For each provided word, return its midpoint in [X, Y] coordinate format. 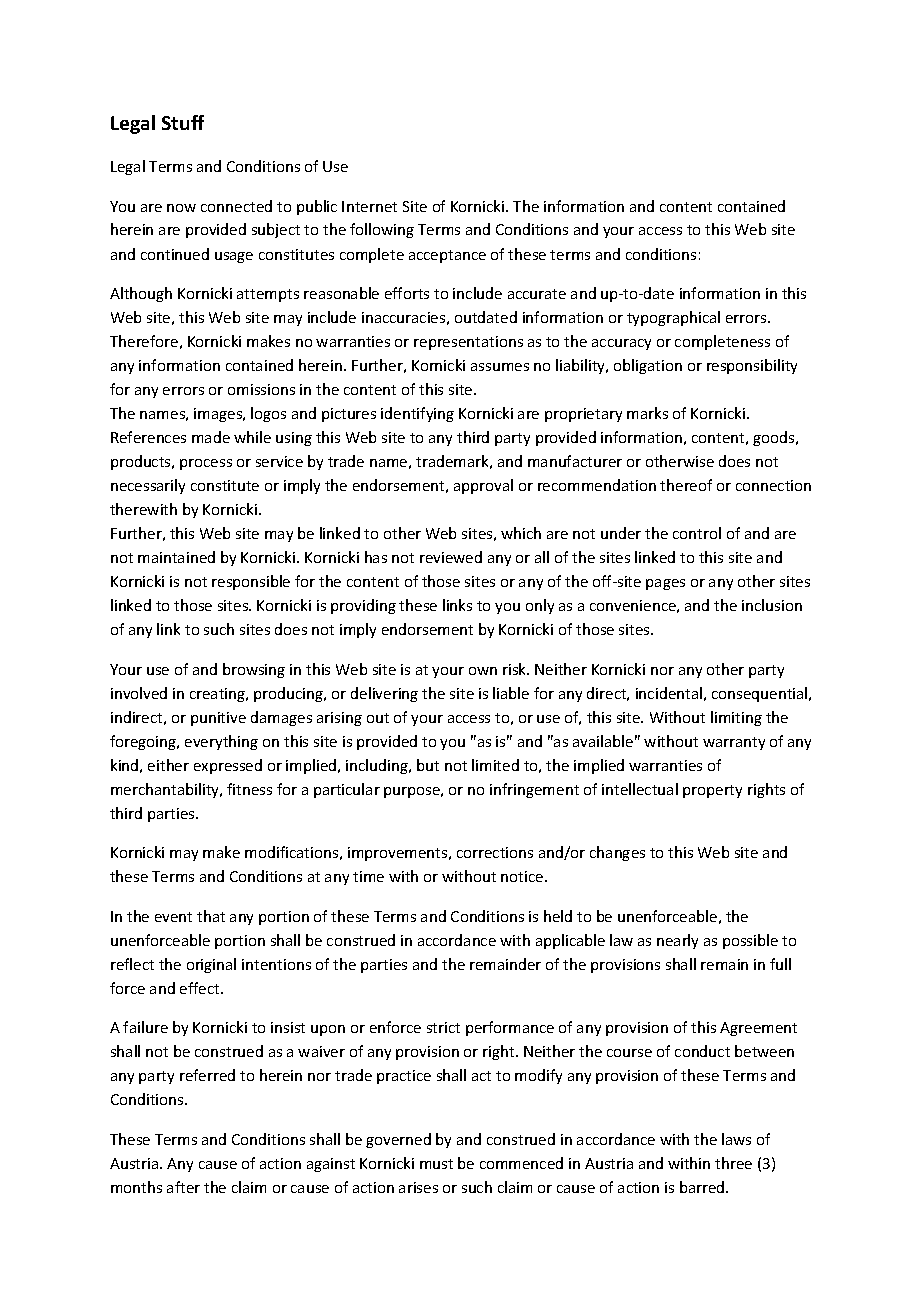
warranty [734, 743]
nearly [677, 941]
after [183, 1187]
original [211, 965]
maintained [176, 557]
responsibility [752, 366]
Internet [369, 206]
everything [221, 742]
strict [443, 1027]
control [697, 533]
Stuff [183, 122]
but [428, 765]
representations [468, 343]
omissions [261, 389]
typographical [673, 318]
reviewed [451, 557]
